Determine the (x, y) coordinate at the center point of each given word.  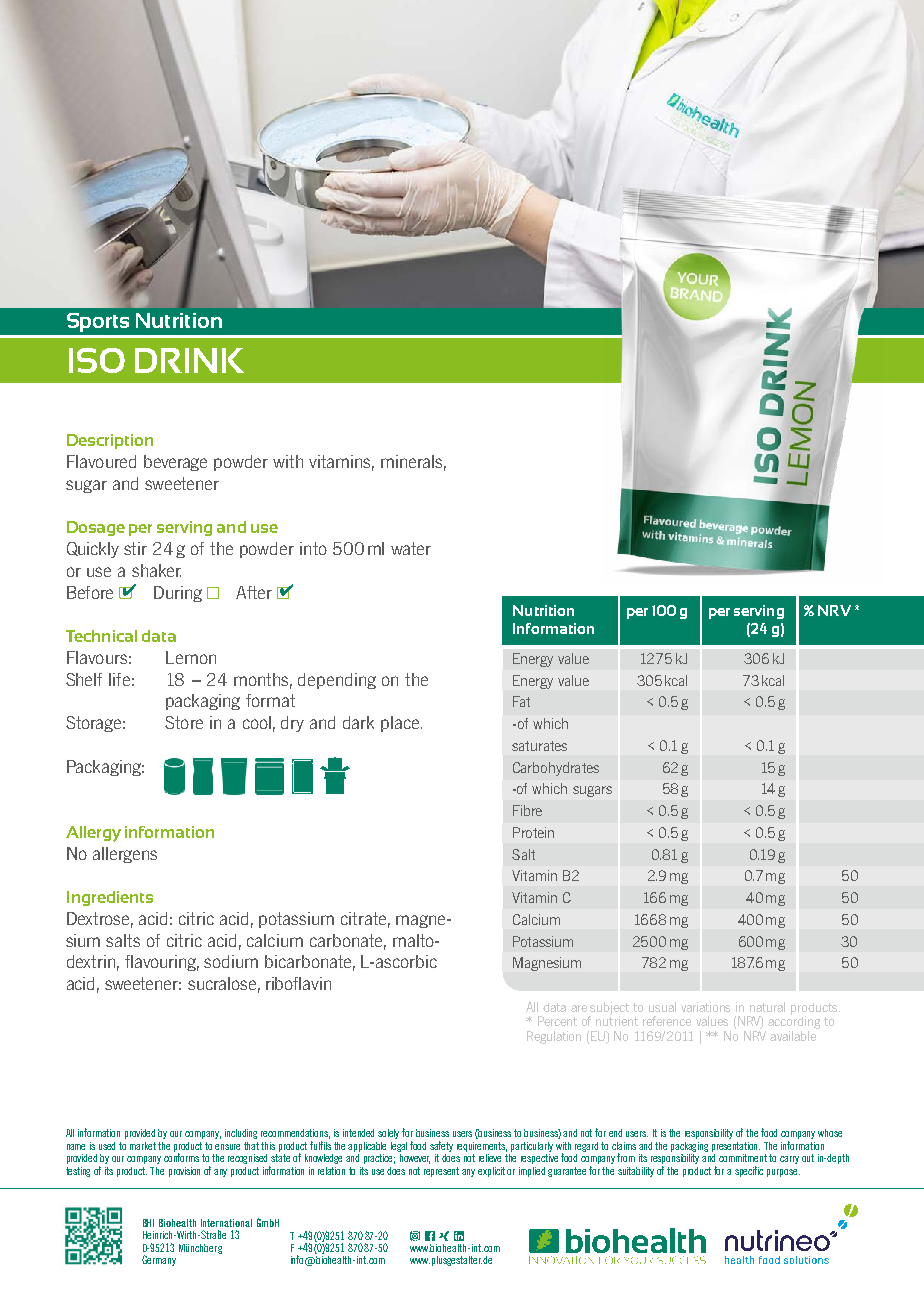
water (411, 548)
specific (749, 1171)
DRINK (189, 360)
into (313, 548)
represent (441, 1172)
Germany (159, 1260)
